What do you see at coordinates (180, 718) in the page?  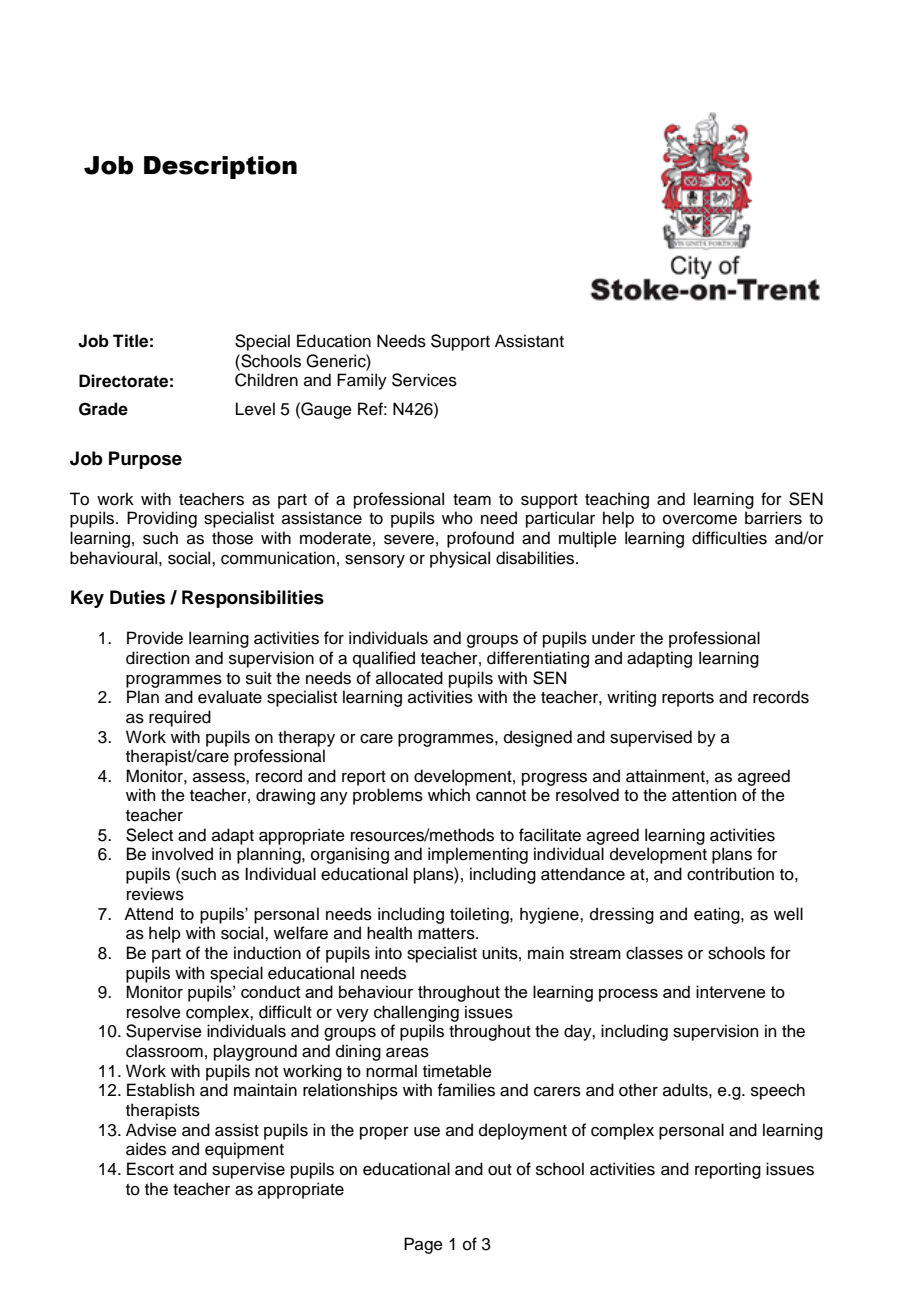 I see `required` at bounding box center [180, 718].
